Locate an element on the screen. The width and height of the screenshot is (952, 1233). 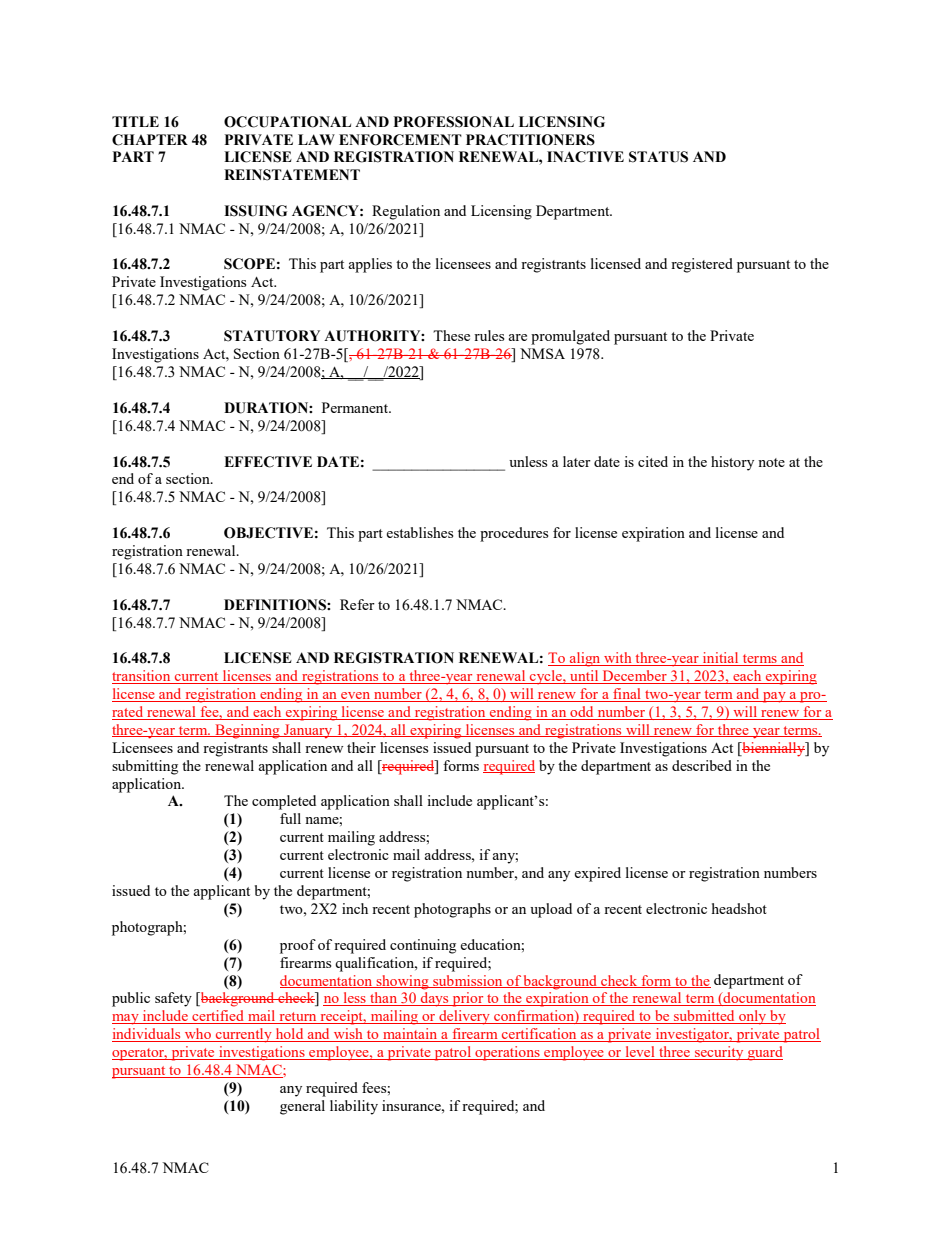
CHAPTER is located at coordinates (150, 140).
